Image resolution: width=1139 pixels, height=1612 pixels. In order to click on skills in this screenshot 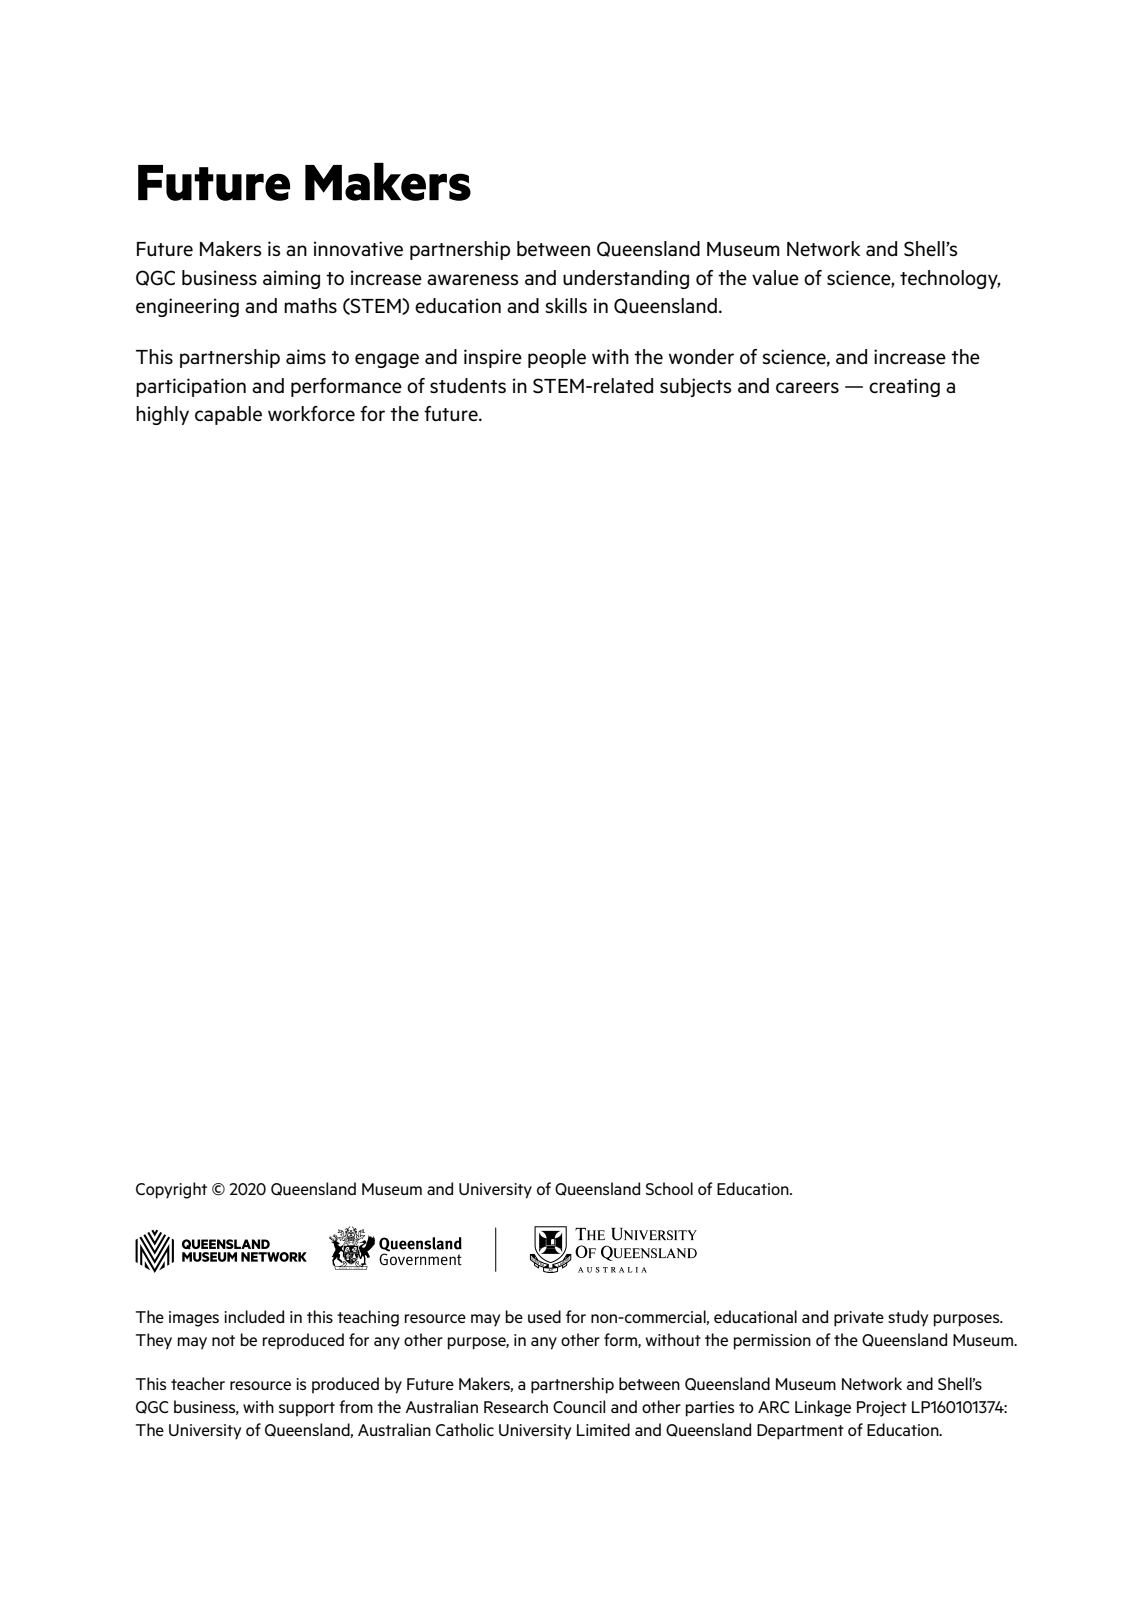, I will do `click(566, 305)`.
